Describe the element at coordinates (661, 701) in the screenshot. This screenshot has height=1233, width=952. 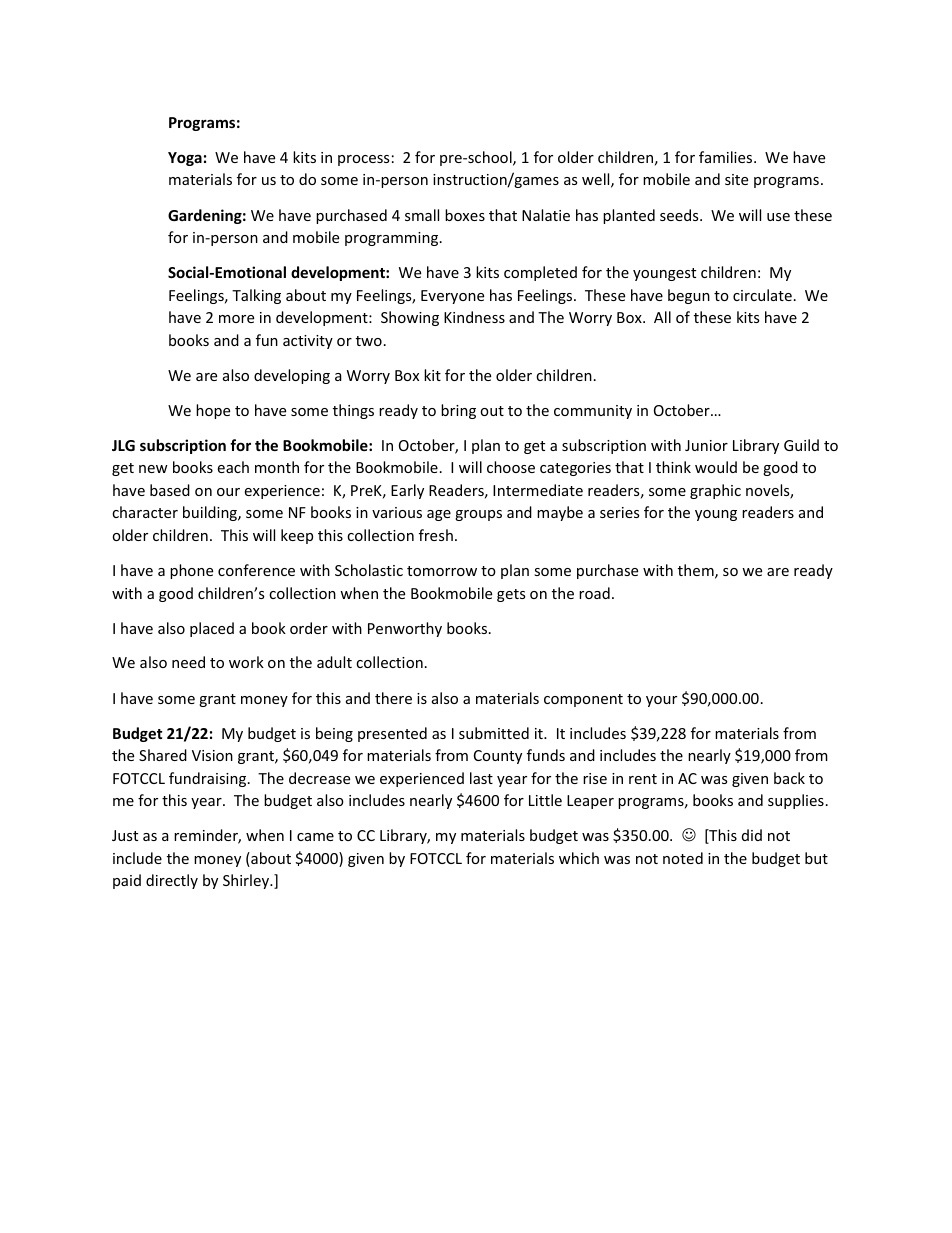
I see `your` at that location.
